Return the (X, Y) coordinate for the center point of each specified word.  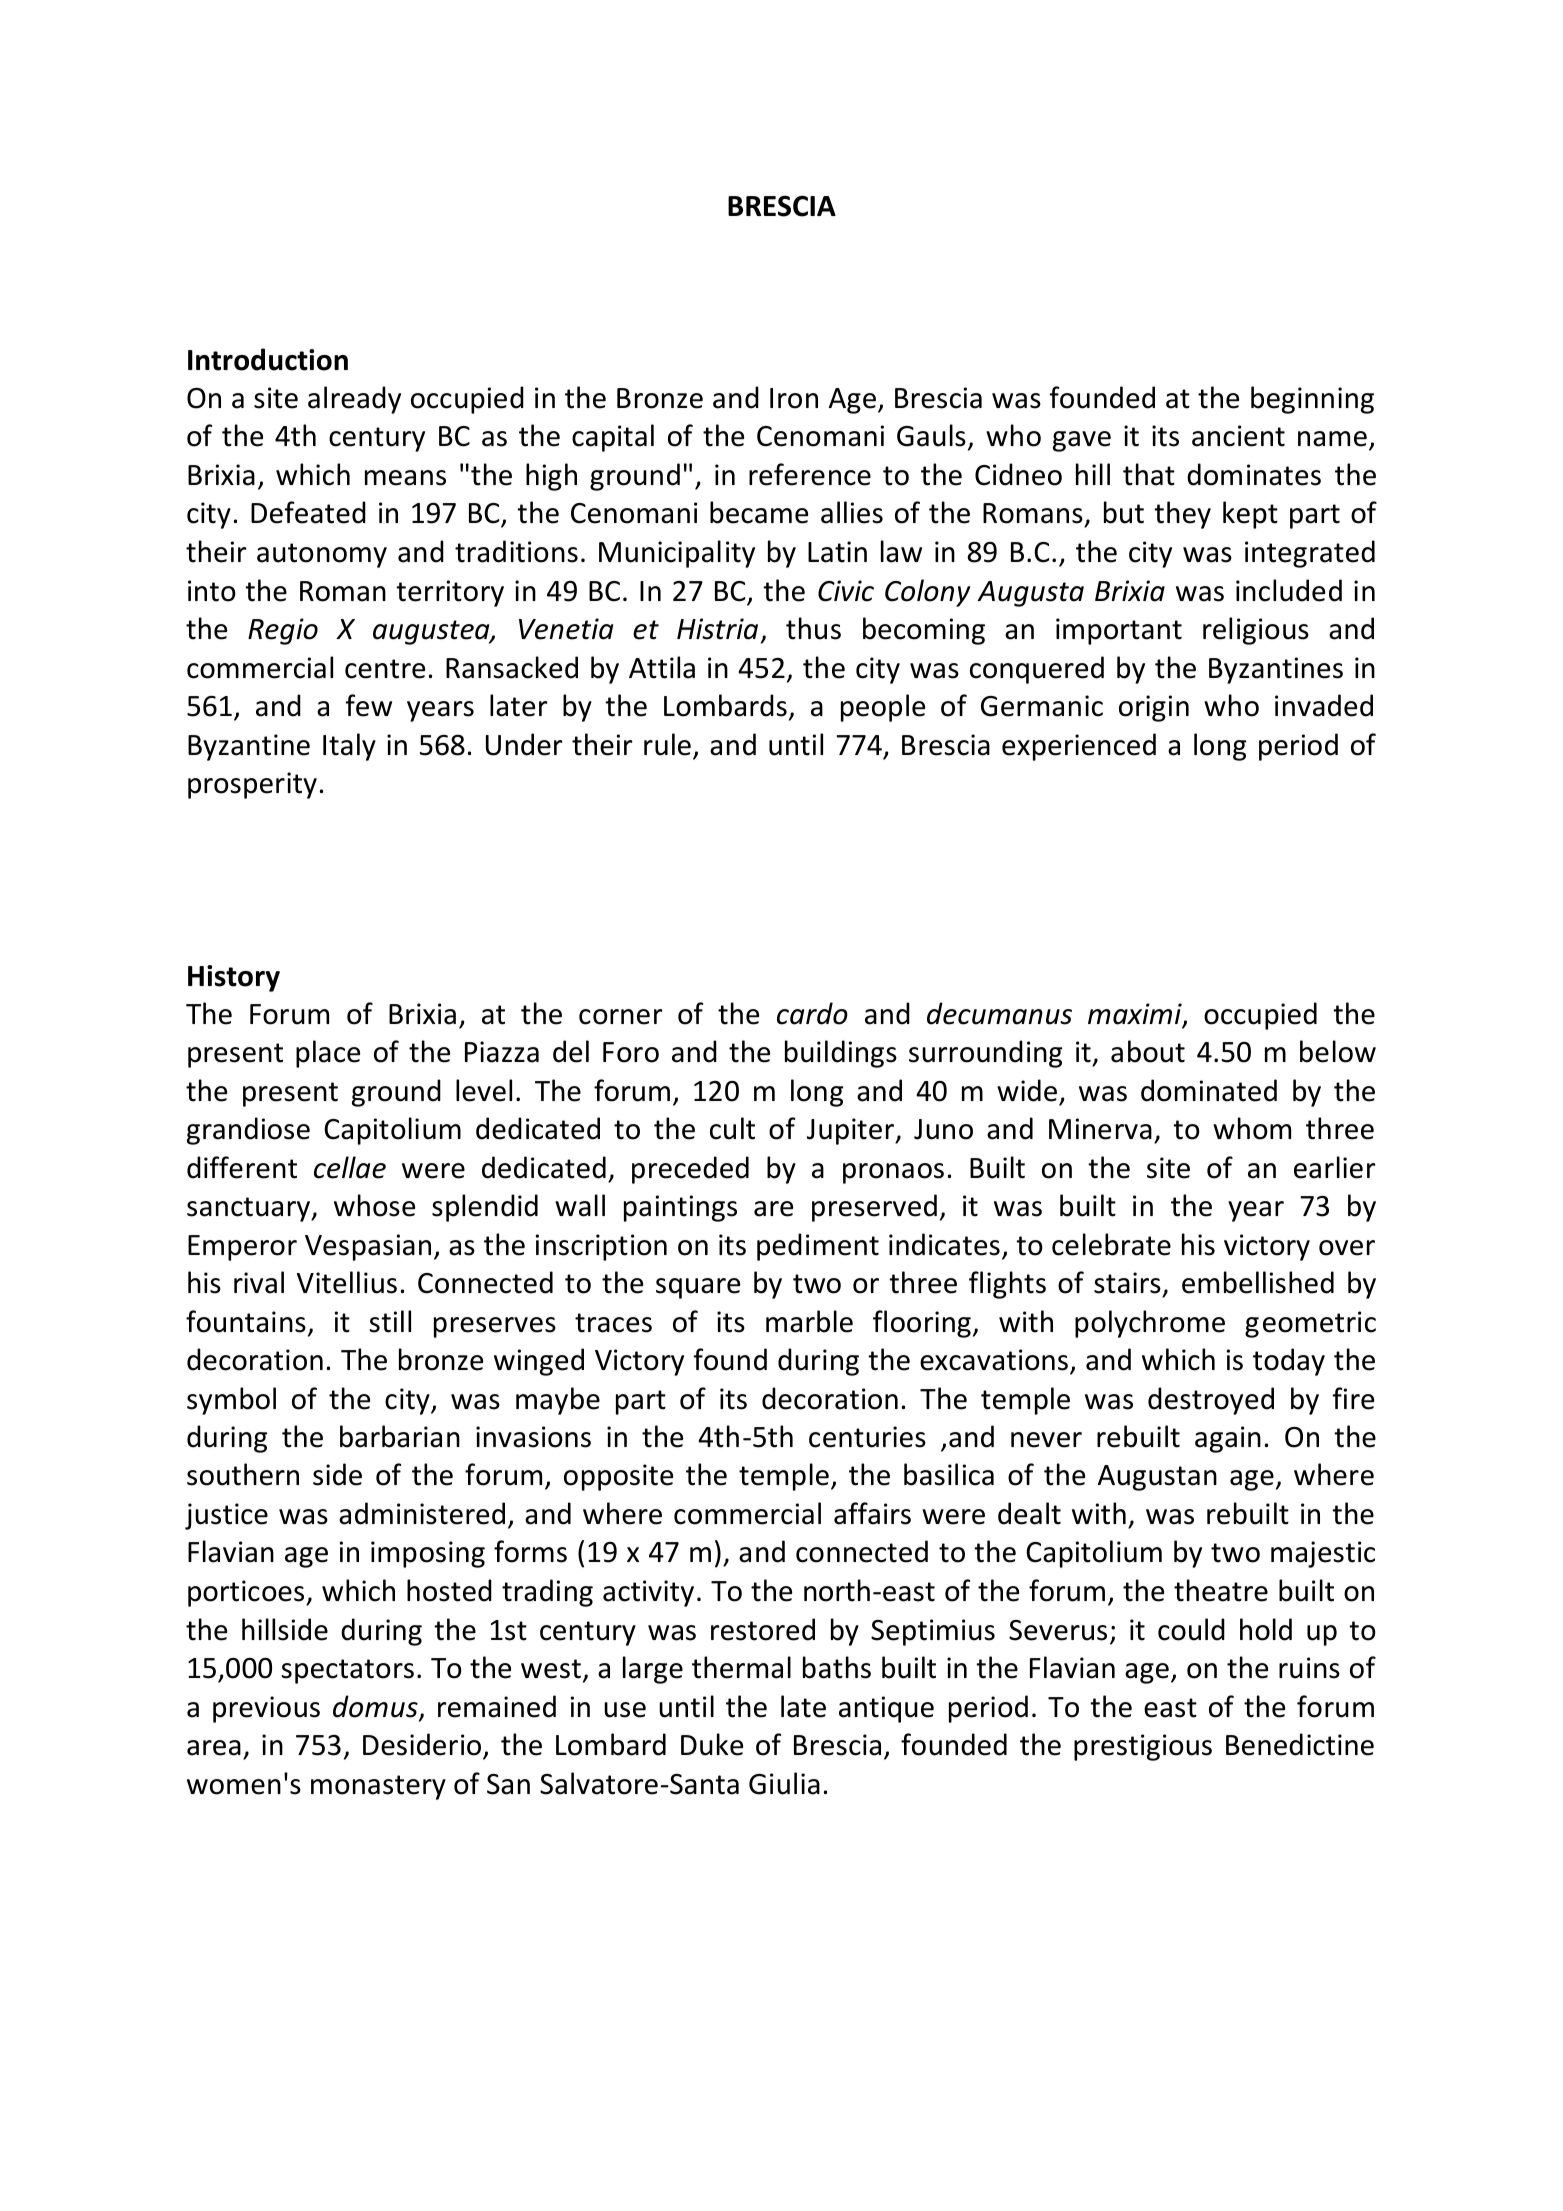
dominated (1209, 1090)
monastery (378, 1787)
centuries (867, 1437)
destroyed (1211, 1401)
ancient (1238, 436)
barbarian (400, 1436)
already (354, 400)
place (328, 1054)
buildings (841, 1054)
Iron (794, 398)
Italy (349, 747)
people (883, 708)
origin (1154, 708)
